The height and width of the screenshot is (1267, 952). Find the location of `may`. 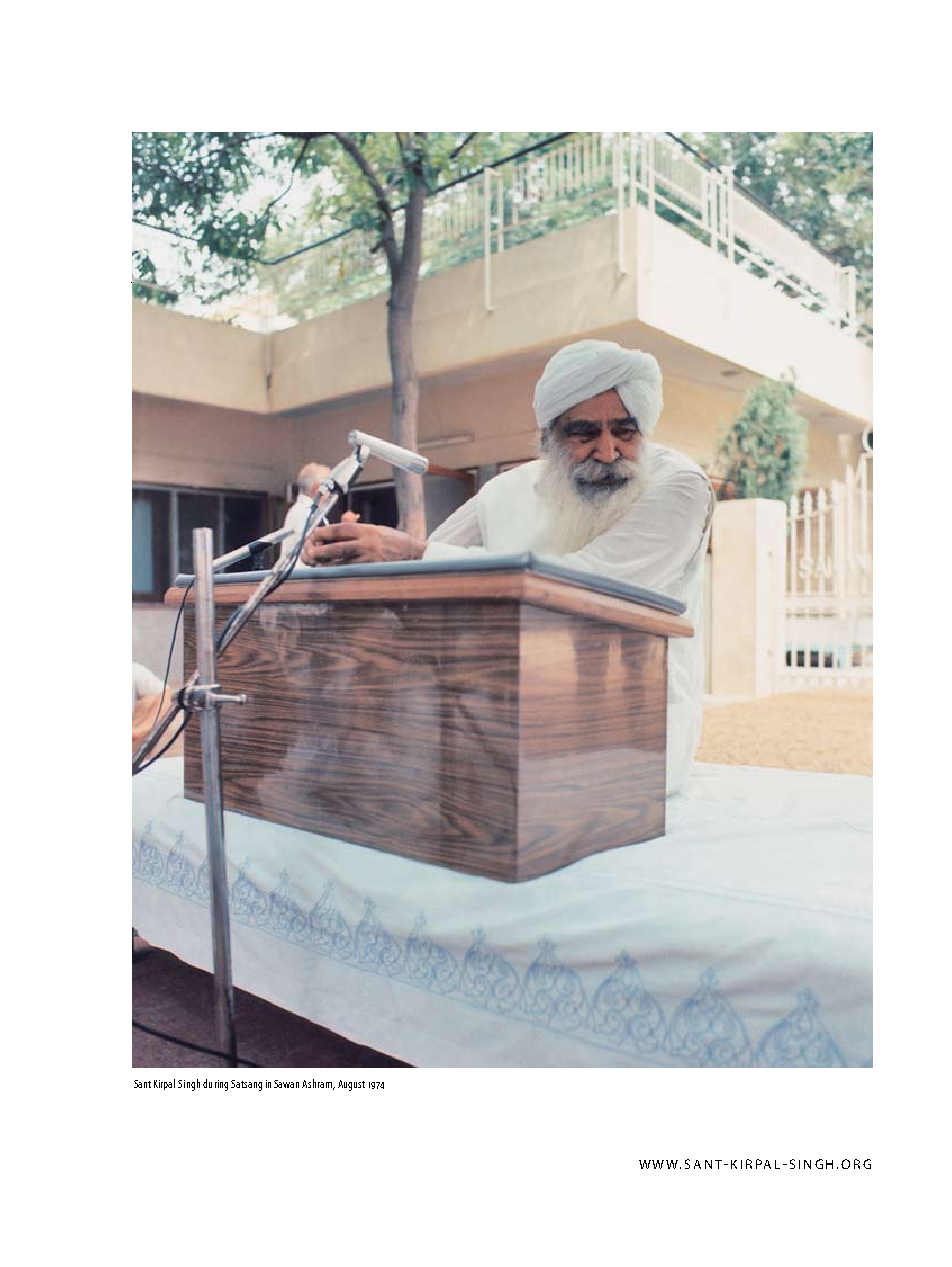

may is located at coordinates (207, 738).
